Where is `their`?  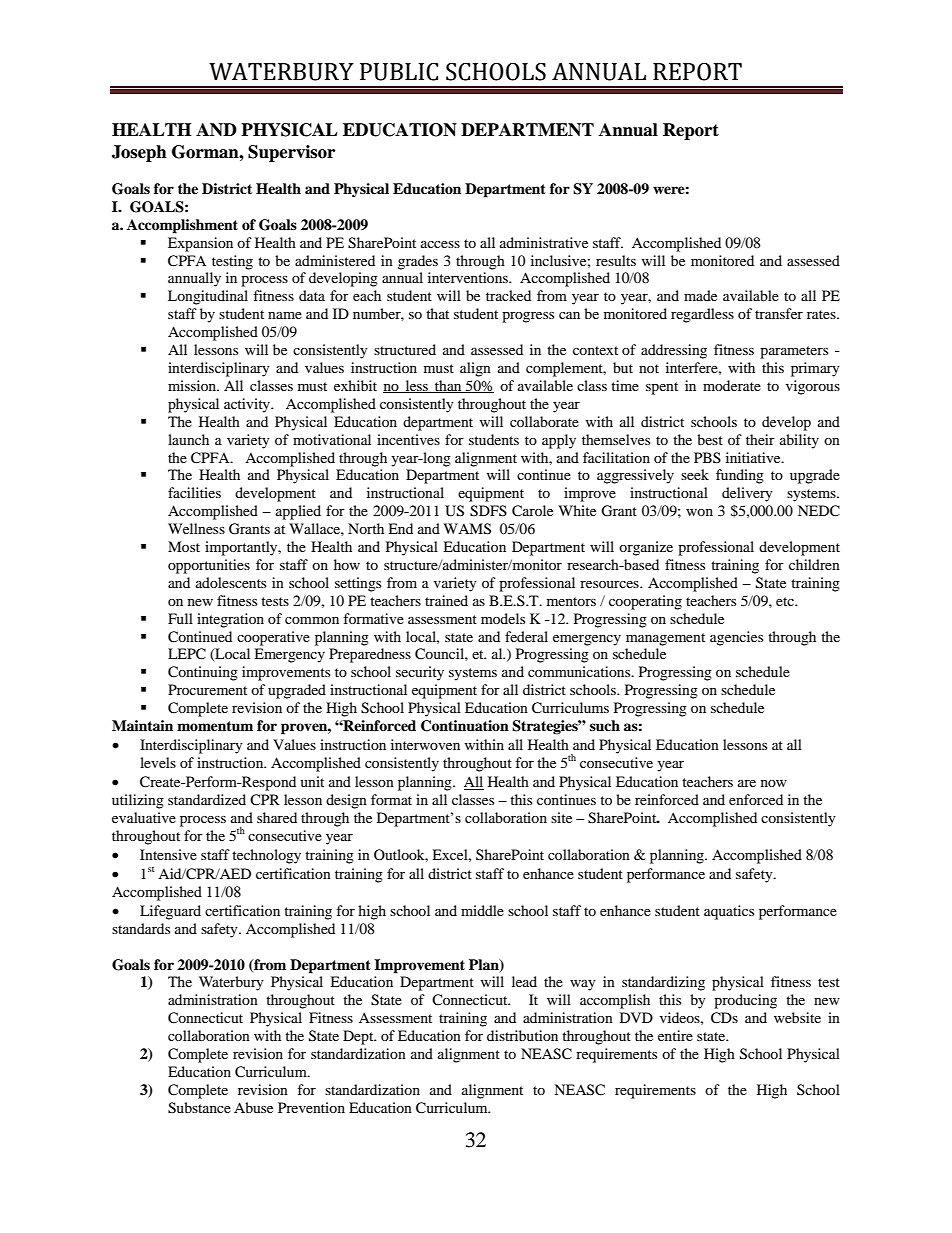 their is located at coordinates (760, 439).
